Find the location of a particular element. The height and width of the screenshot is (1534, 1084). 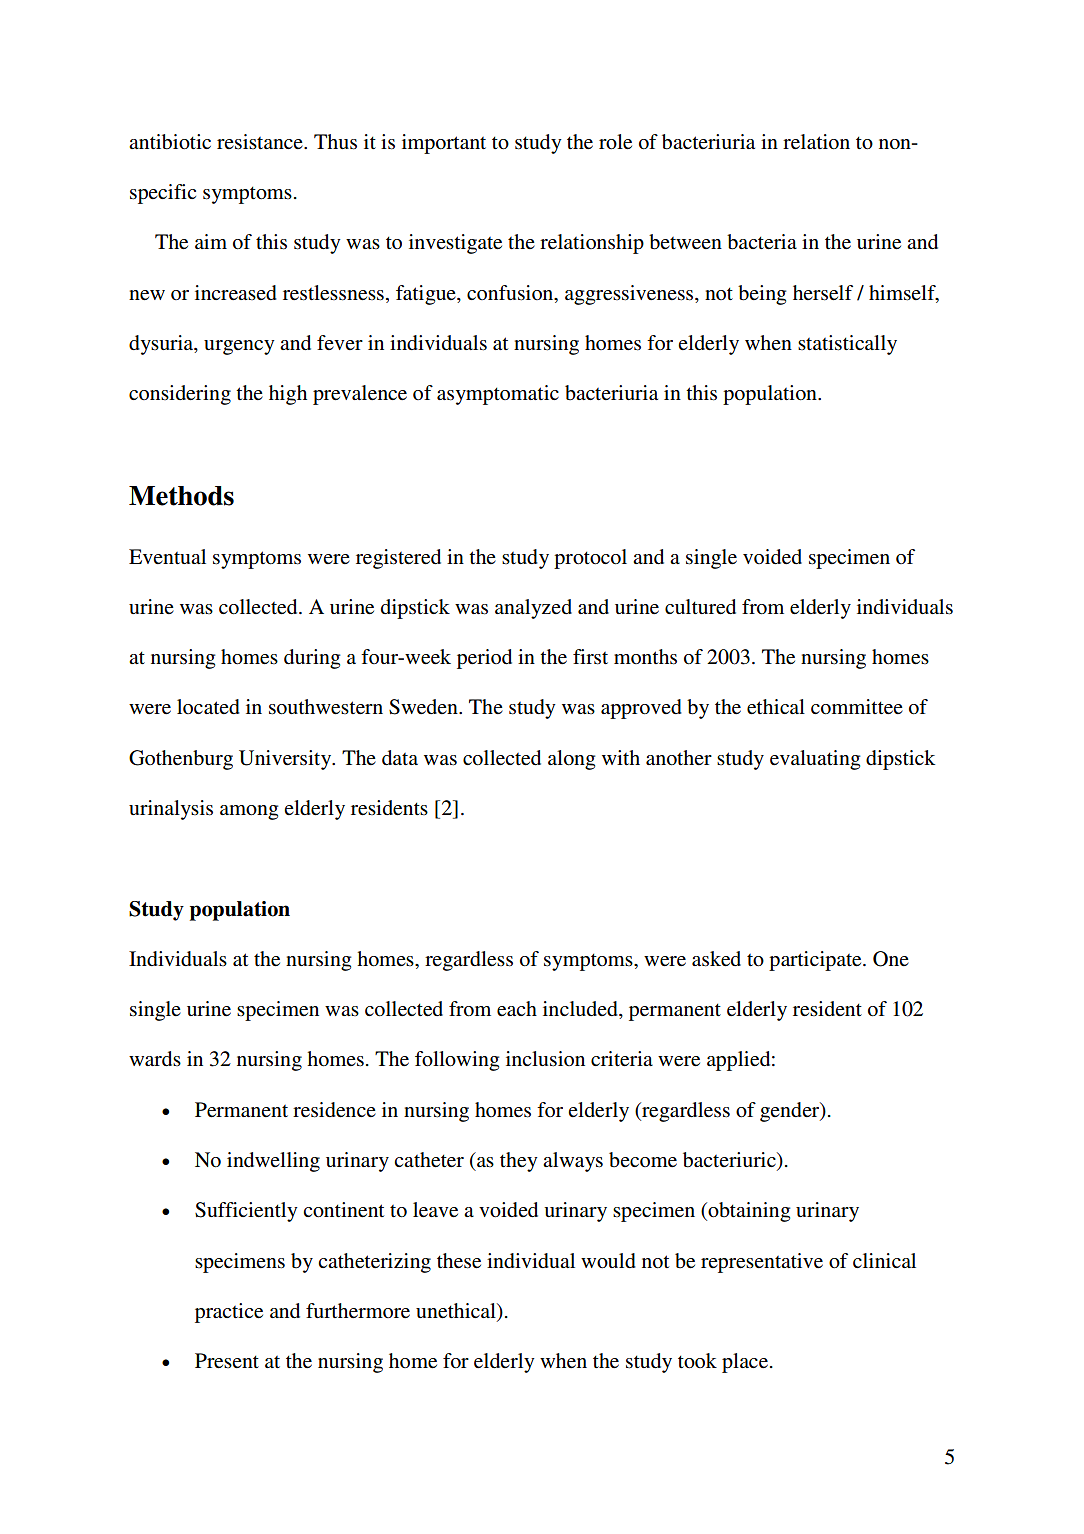

place is located at coordinates (746, 1363).
